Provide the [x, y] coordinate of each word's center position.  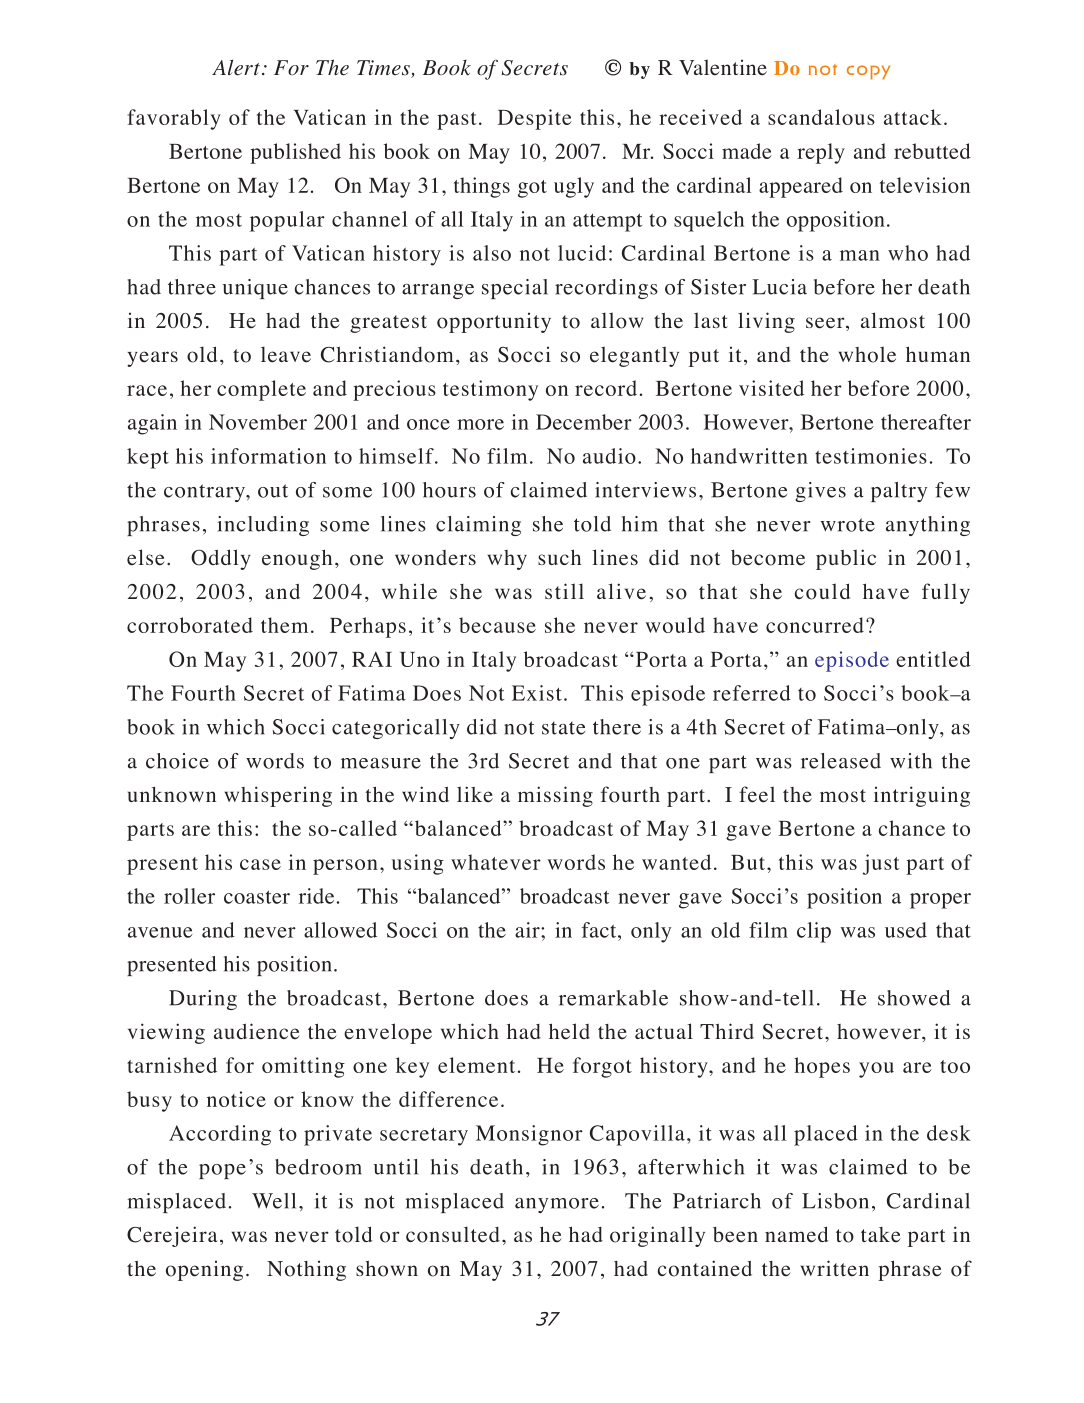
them [284, 625]
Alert [236, 67]
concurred [815, 625]
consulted [453, 1234]
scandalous [821, 117]
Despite [535, 119]
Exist [537, 693]
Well [274, 1201]
